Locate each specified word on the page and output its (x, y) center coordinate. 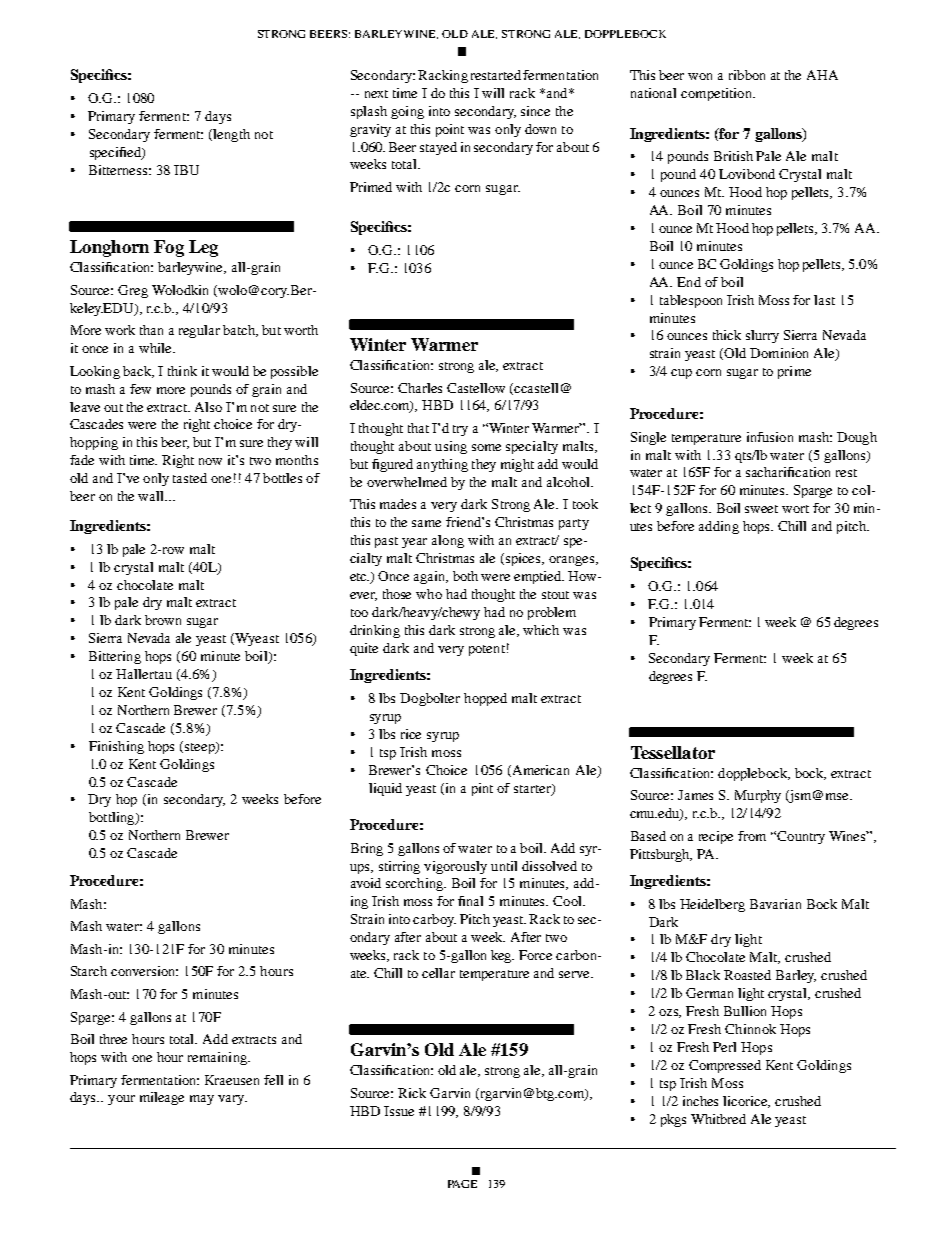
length (230, 135)
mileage (162, 1098)
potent (487, 650)
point (450, 130)
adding (719, 527)
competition (717, 94)
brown (163, 620)
